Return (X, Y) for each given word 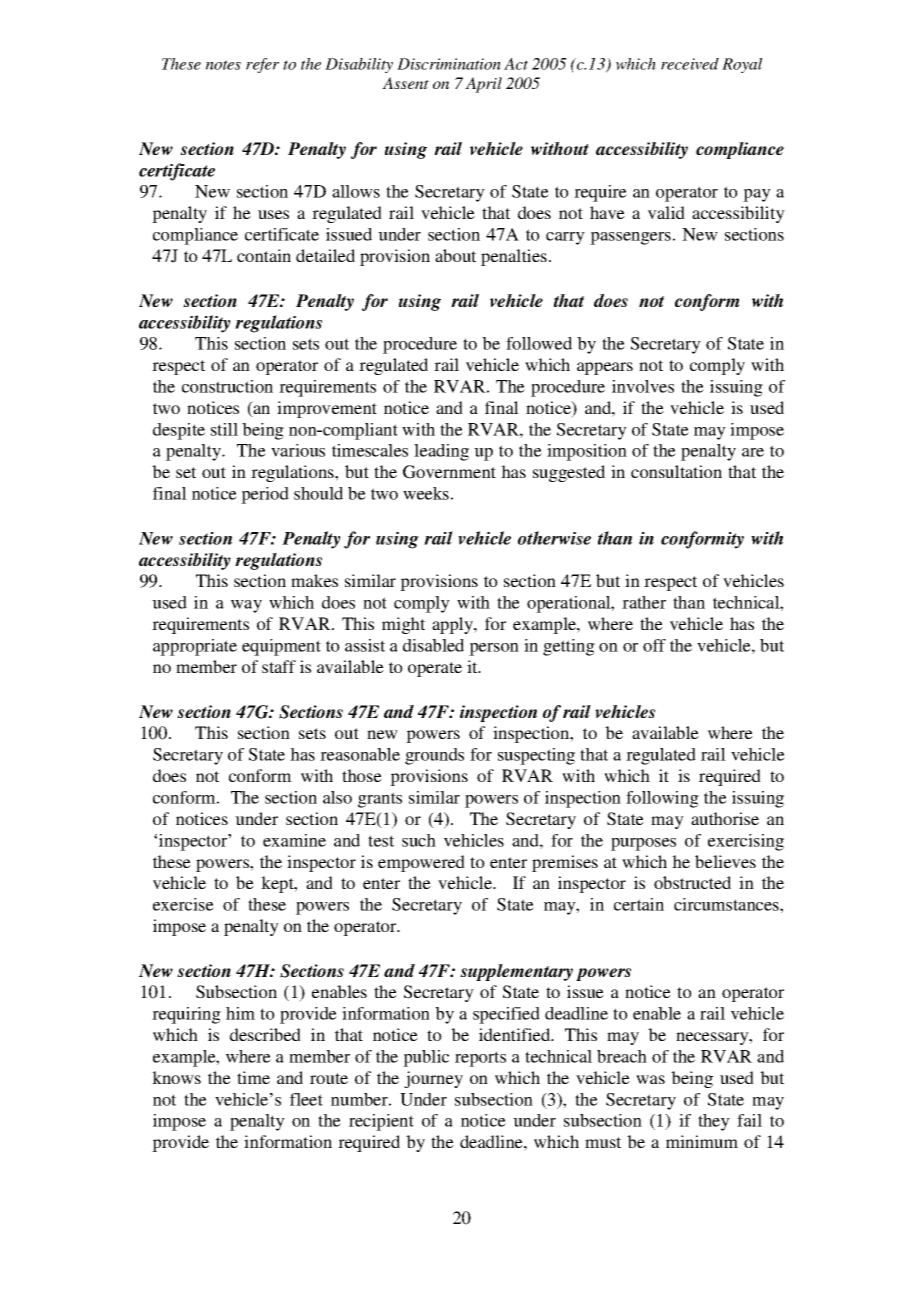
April (483, 85)
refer (262, 65)
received (690, 64)
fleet (306, 1099)
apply (454, 625)
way (246, 606)
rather (644, 602)
